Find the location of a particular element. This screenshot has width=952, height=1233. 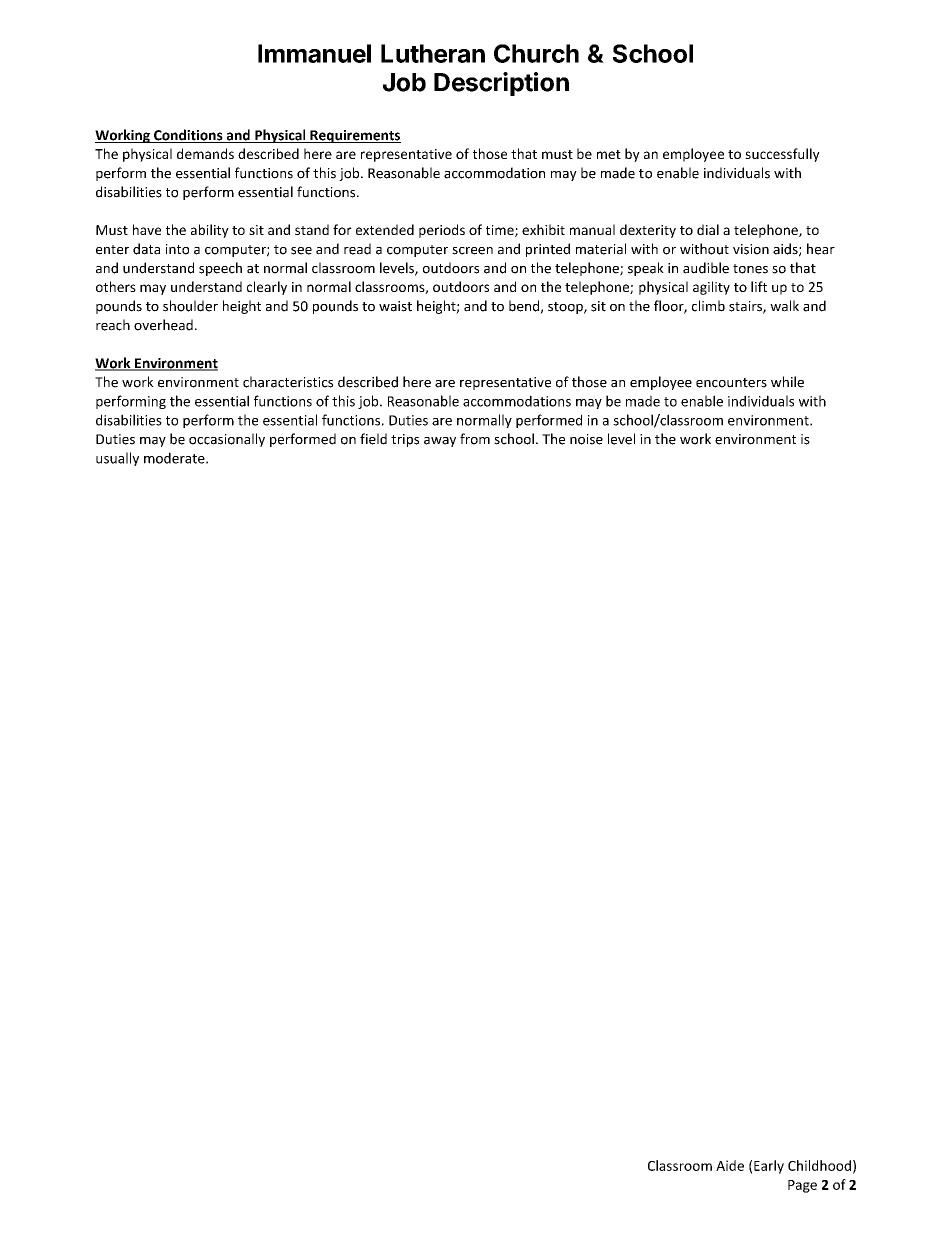

noise is located at coordinates (586, 439).
